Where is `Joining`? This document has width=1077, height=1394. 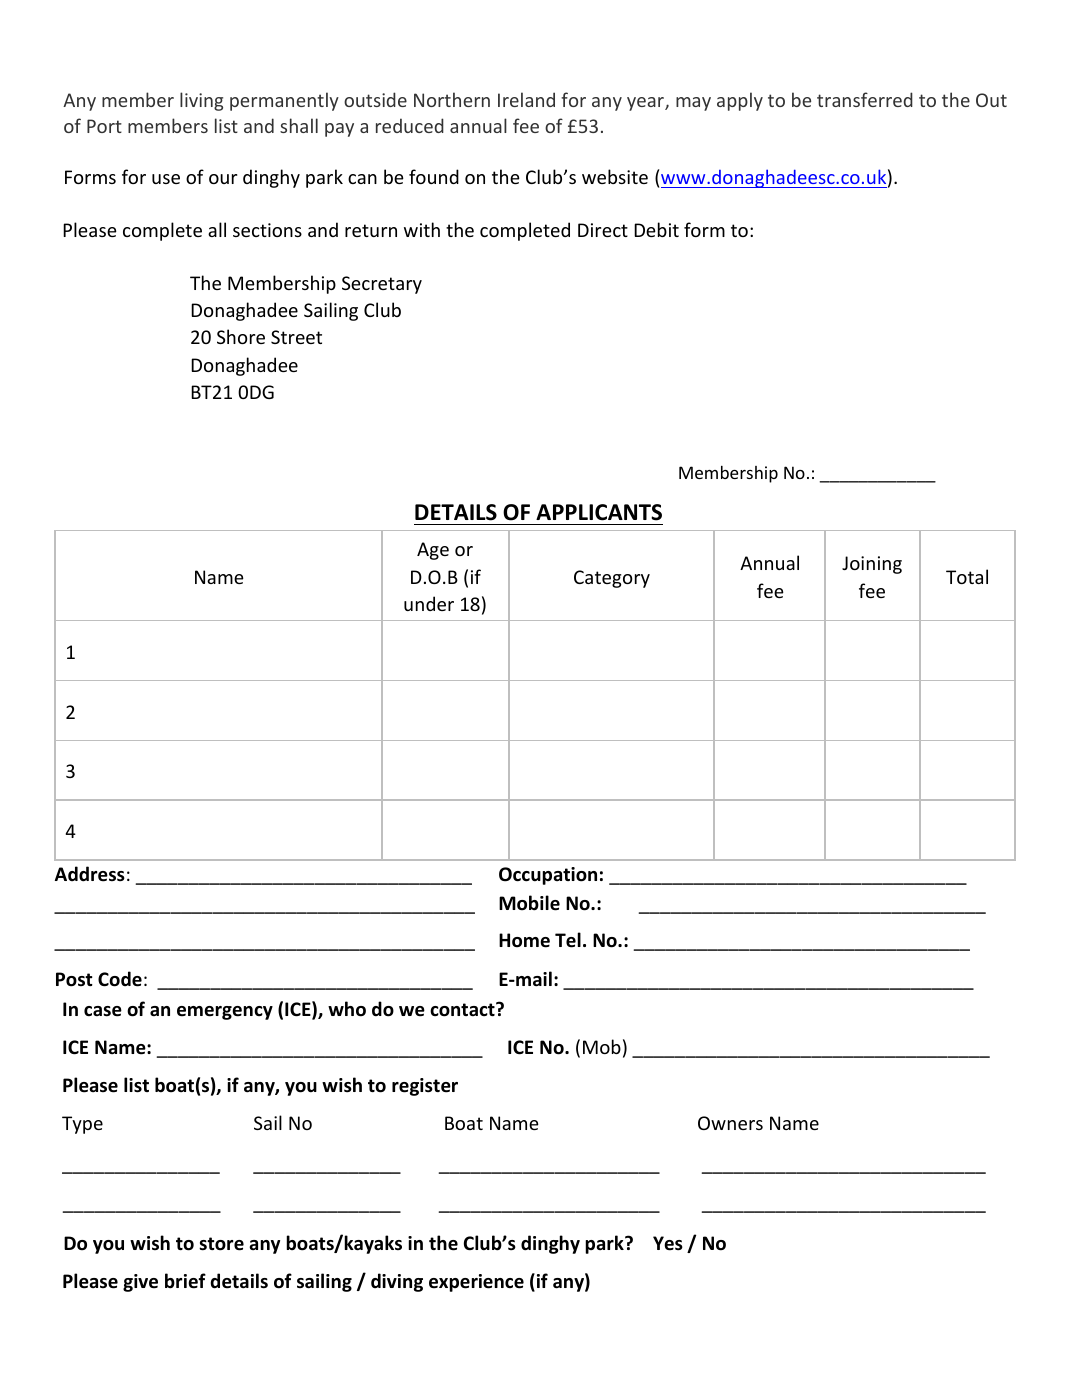
Joining is located at coordinates (872, 565).
